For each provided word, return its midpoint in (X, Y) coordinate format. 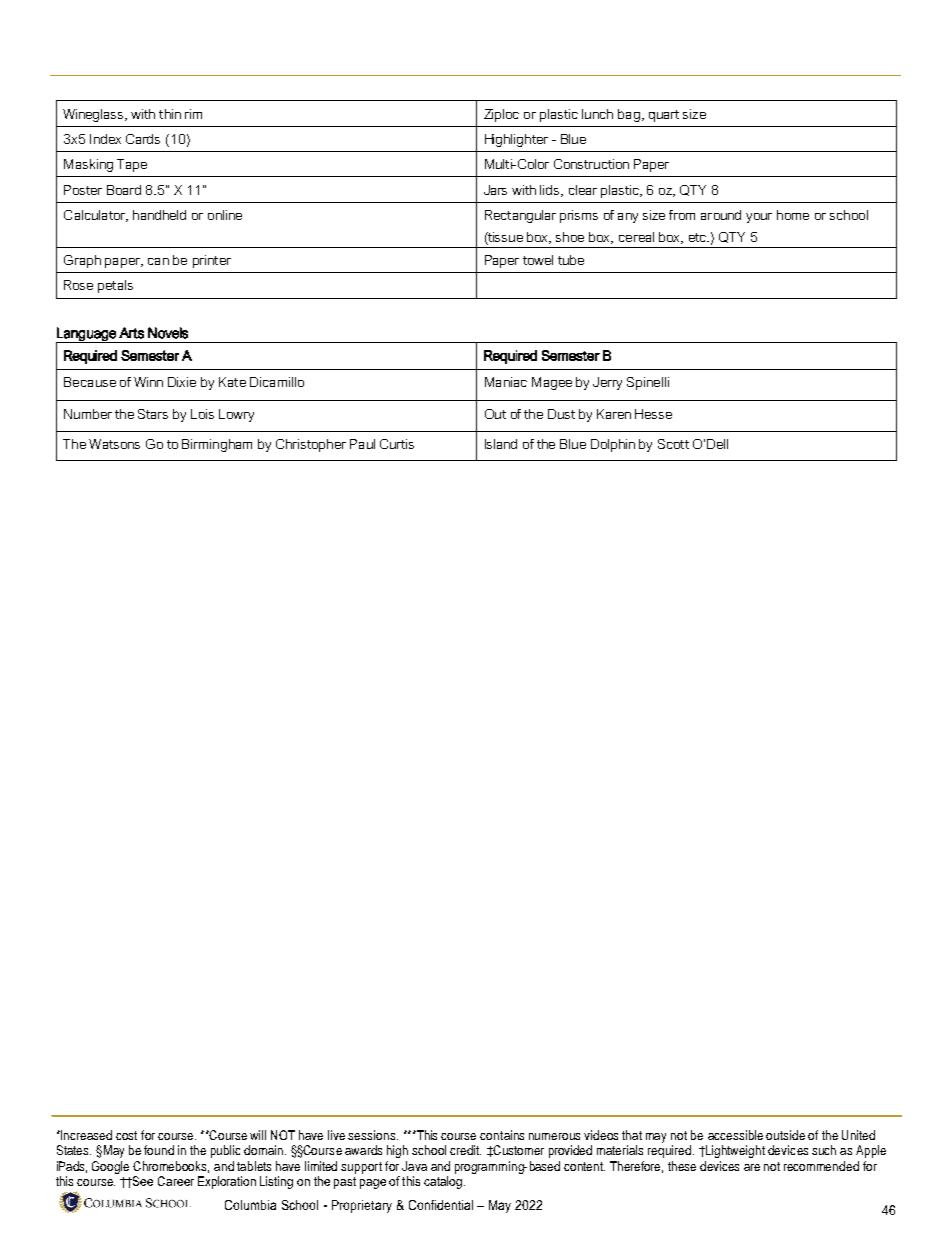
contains (502, 1135)
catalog (443, 1182)
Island (501, 444)
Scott (673, 444)
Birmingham (217, 445)
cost (126, 1135)
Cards (143, 139)
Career (176, 1181)
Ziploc (501, 115)
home (793, 215)
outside (785, 1135)
